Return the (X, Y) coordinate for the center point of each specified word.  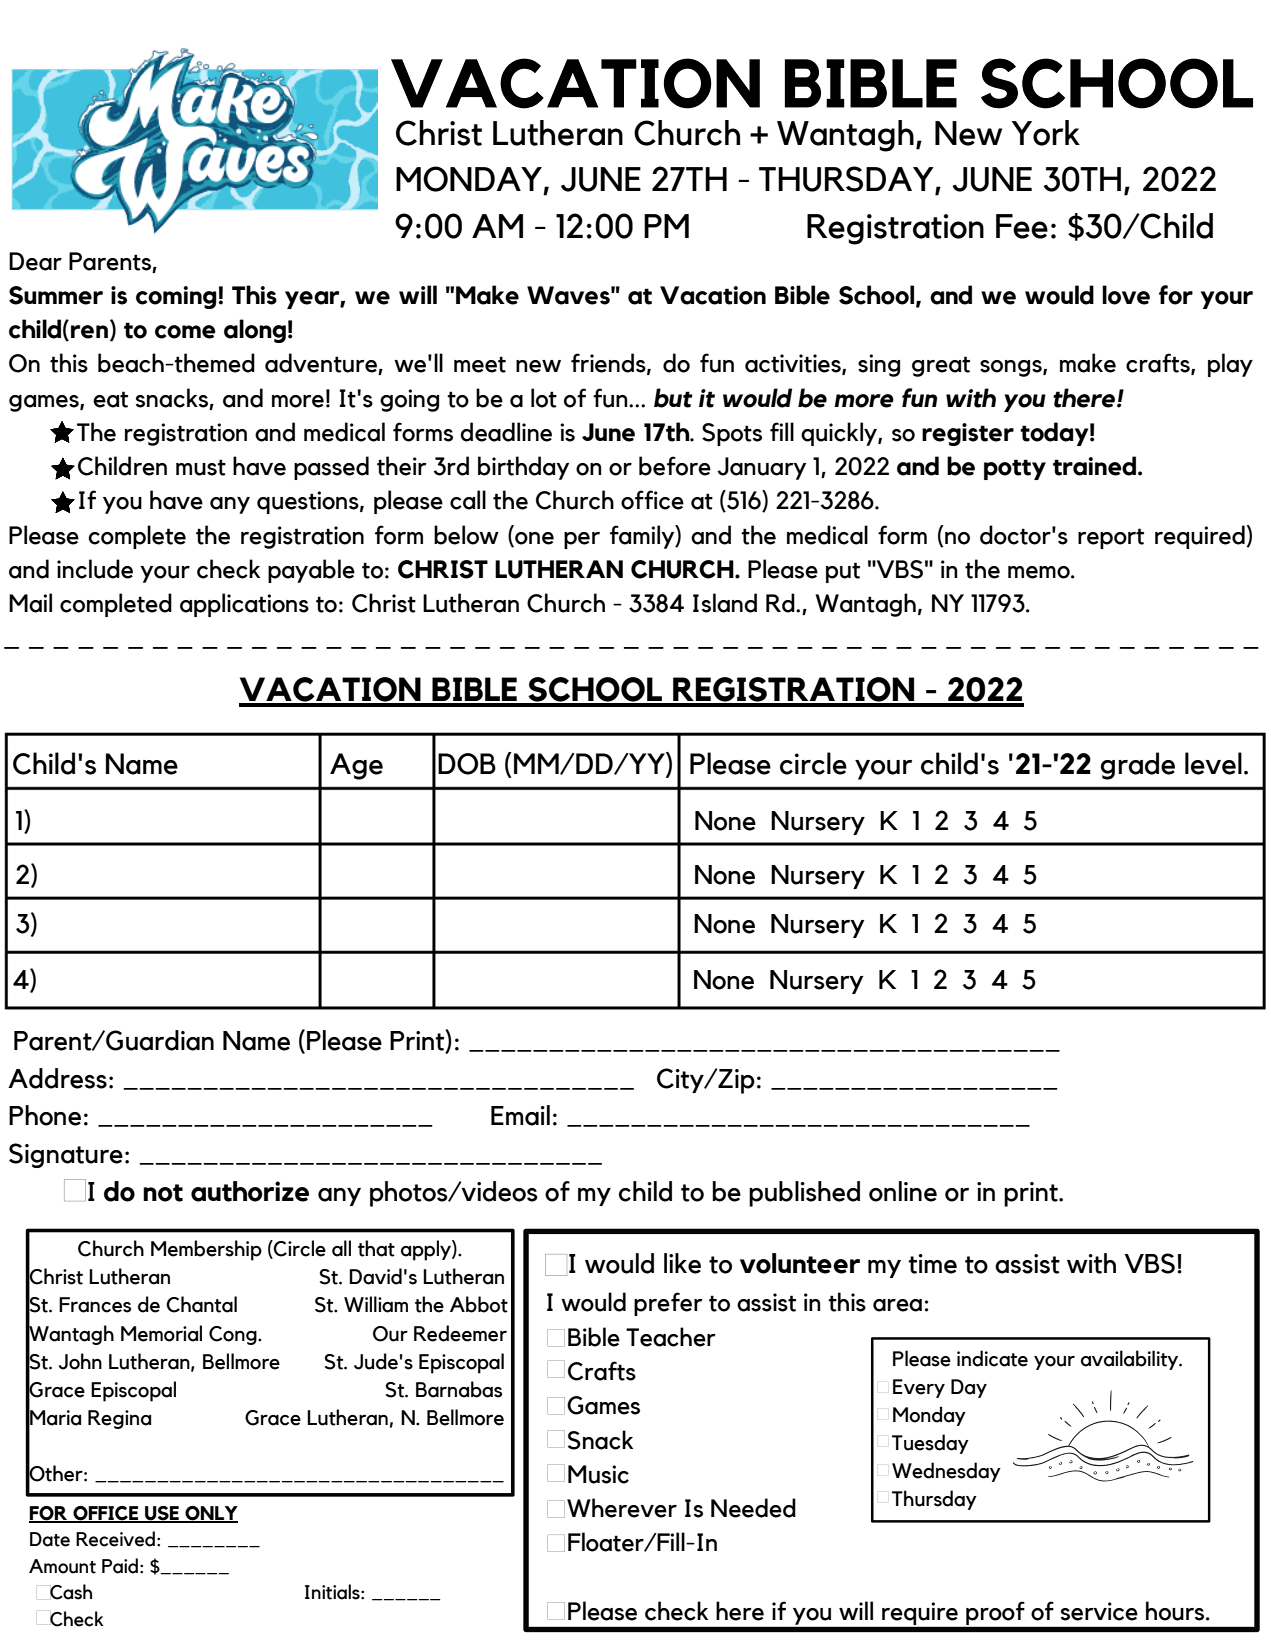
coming (176, 297)
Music (598, 1474)
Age (356, 766)
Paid (120, 1566)
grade (1137, 766)
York (1046, 133)
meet (480, 364)
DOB (467, 764)
